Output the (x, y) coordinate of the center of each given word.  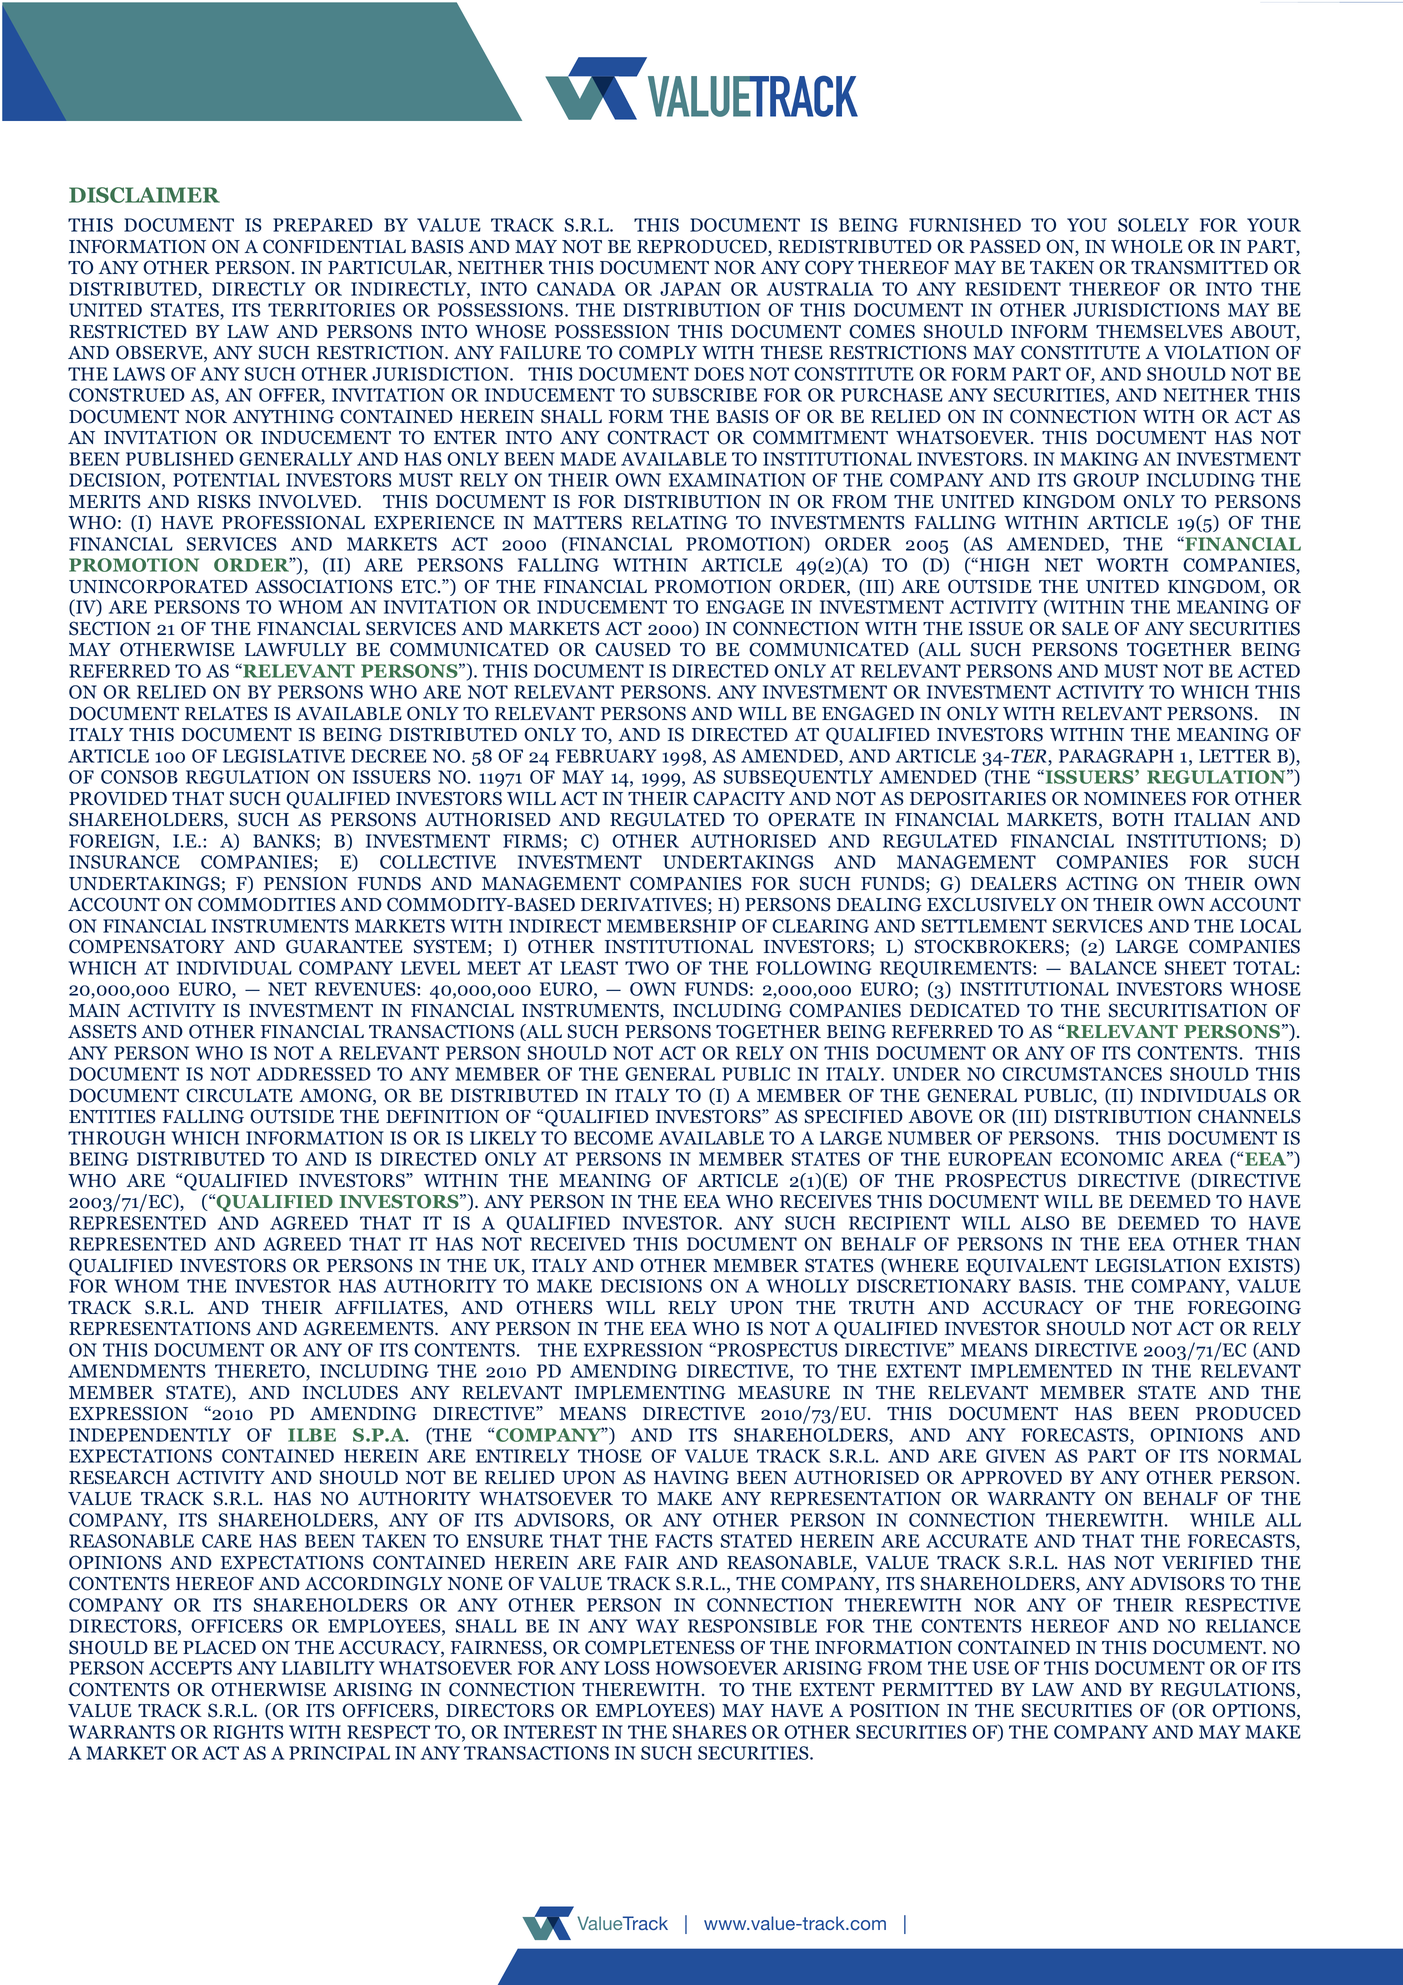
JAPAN (690, 289)
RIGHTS (248, 1732)
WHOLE (1147, 246)
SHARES (710, 1732)
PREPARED (323, 225)
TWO (647, 968)
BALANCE (1113, 968)
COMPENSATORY (147, 946)
